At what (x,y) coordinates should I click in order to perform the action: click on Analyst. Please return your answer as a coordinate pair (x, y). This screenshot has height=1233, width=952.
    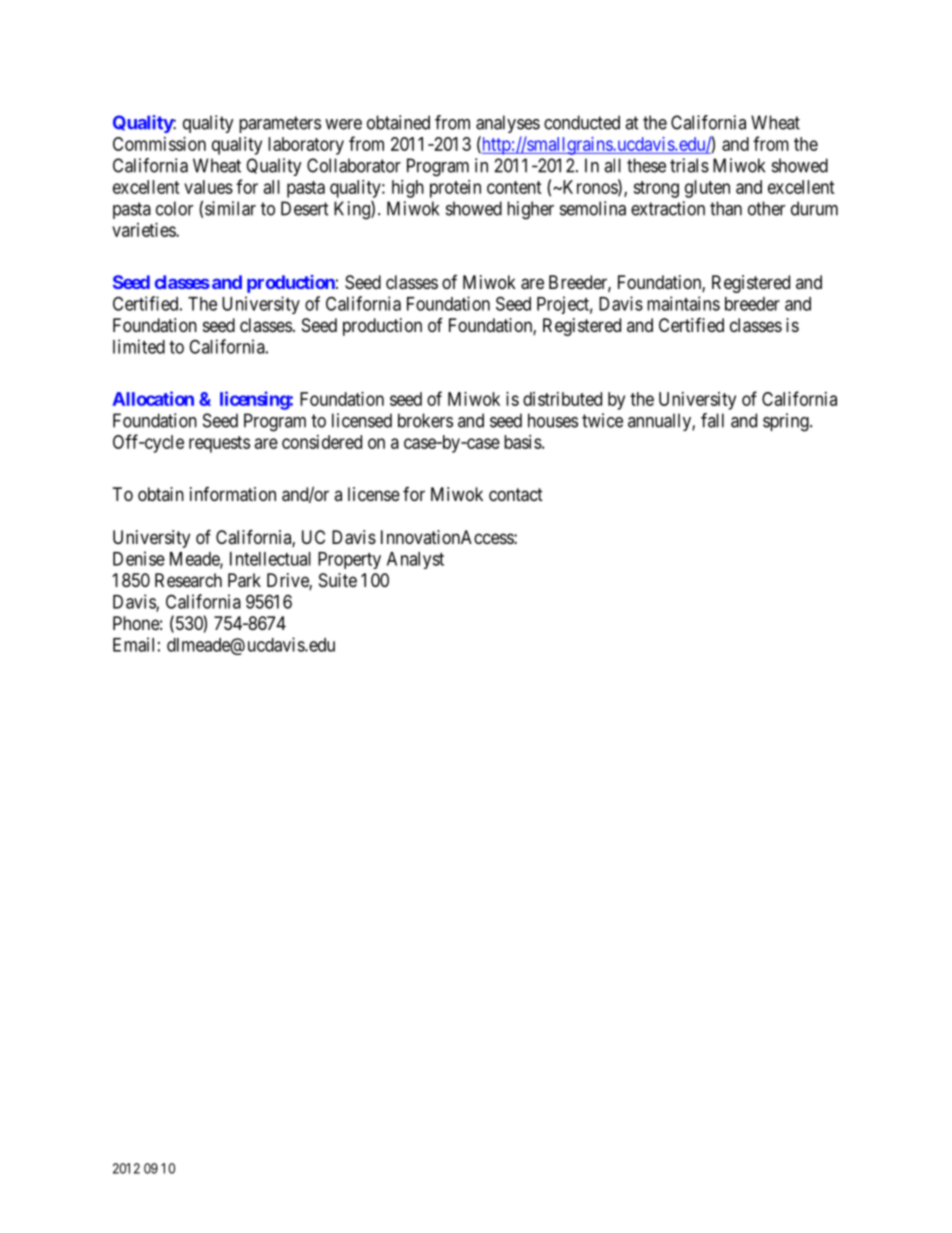
    Looking at the image, I should click on (415, 560).
